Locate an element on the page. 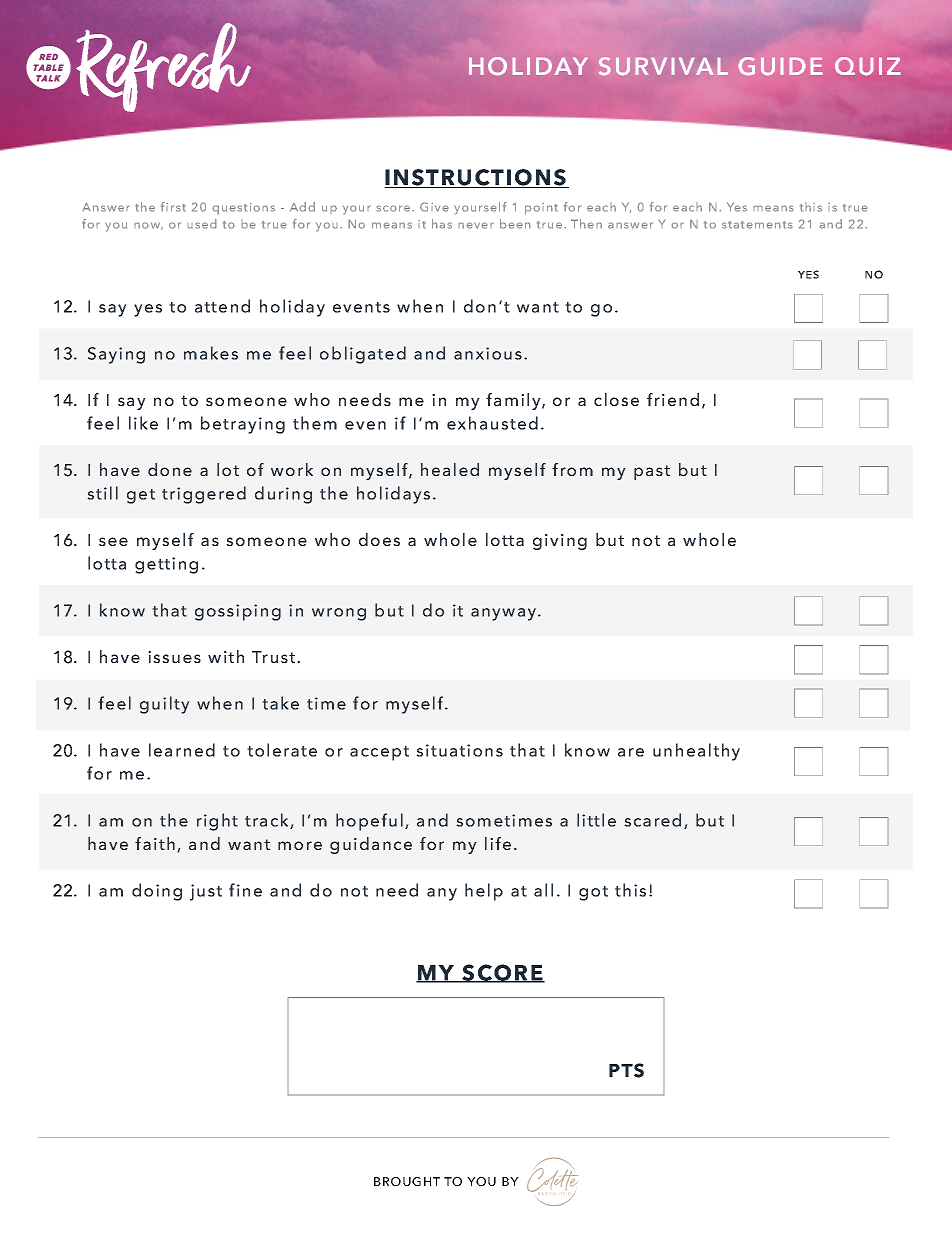 The height and width of the image is (1233, 952). exhausted is located at coordinates (492, 423).
